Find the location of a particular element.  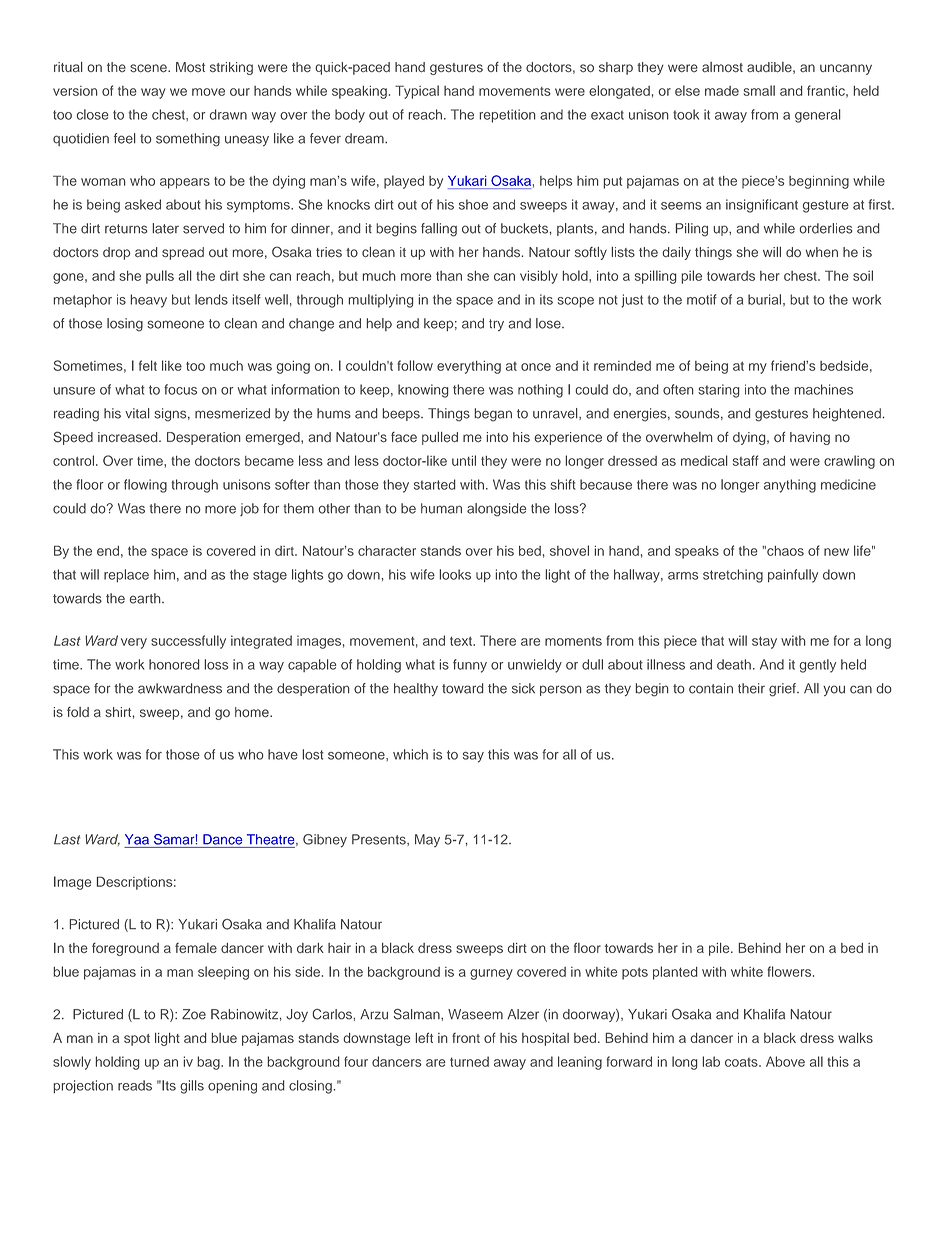

repetition is located at coordinates (507, 116).
